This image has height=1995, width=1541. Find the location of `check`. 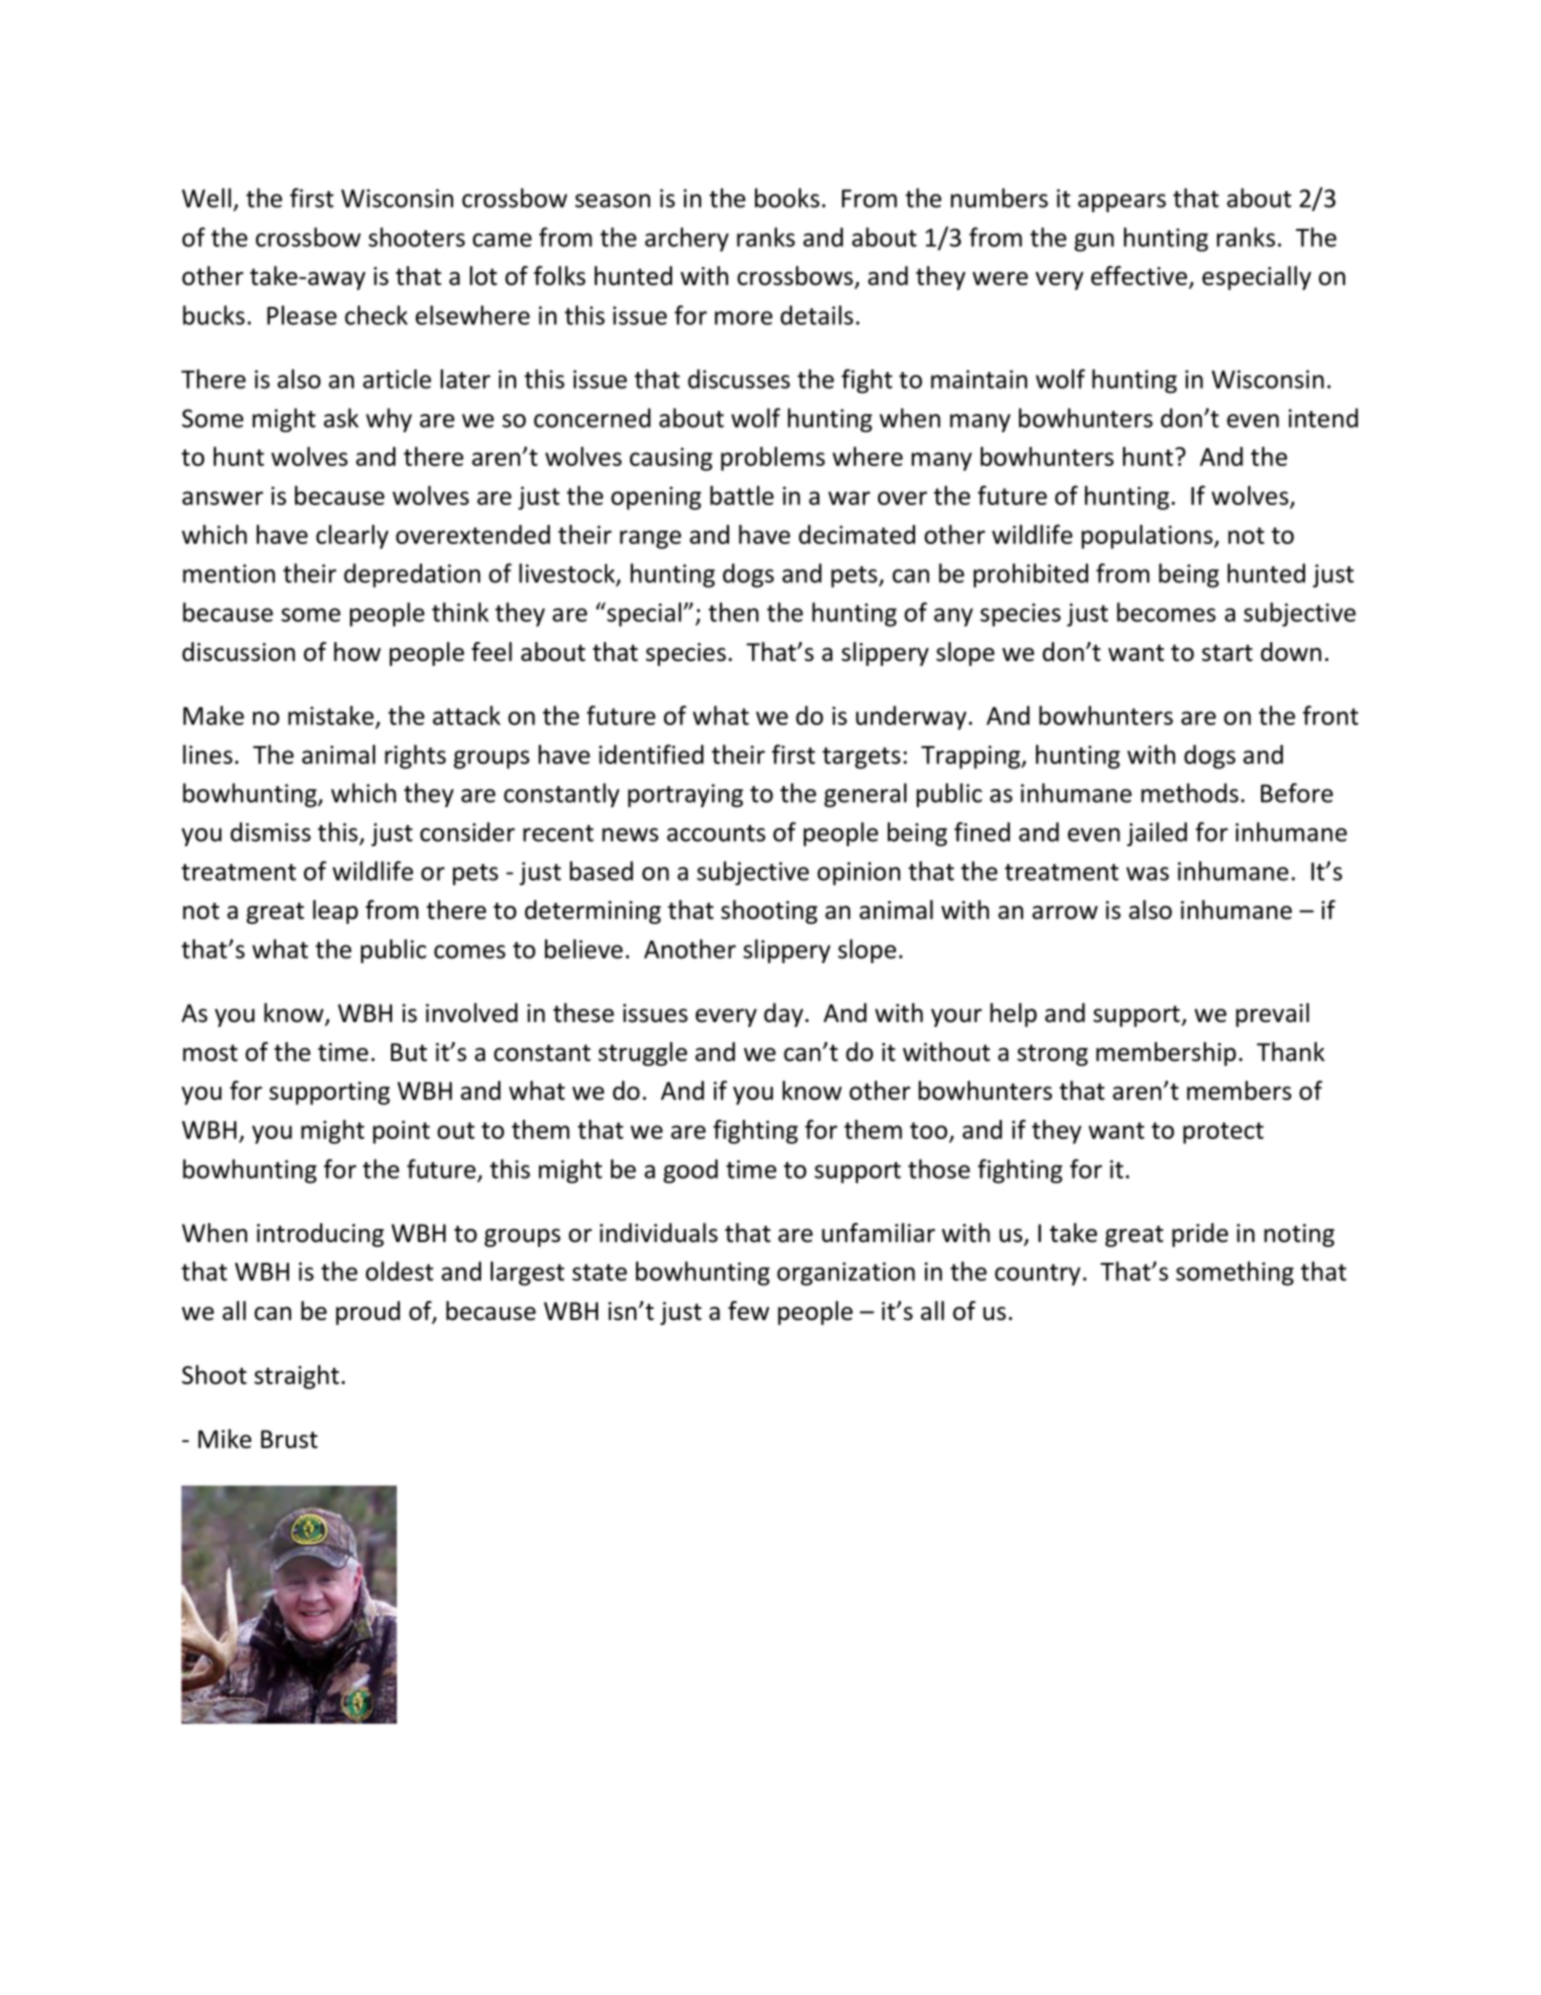

check is located at coordinates (376, 315).
